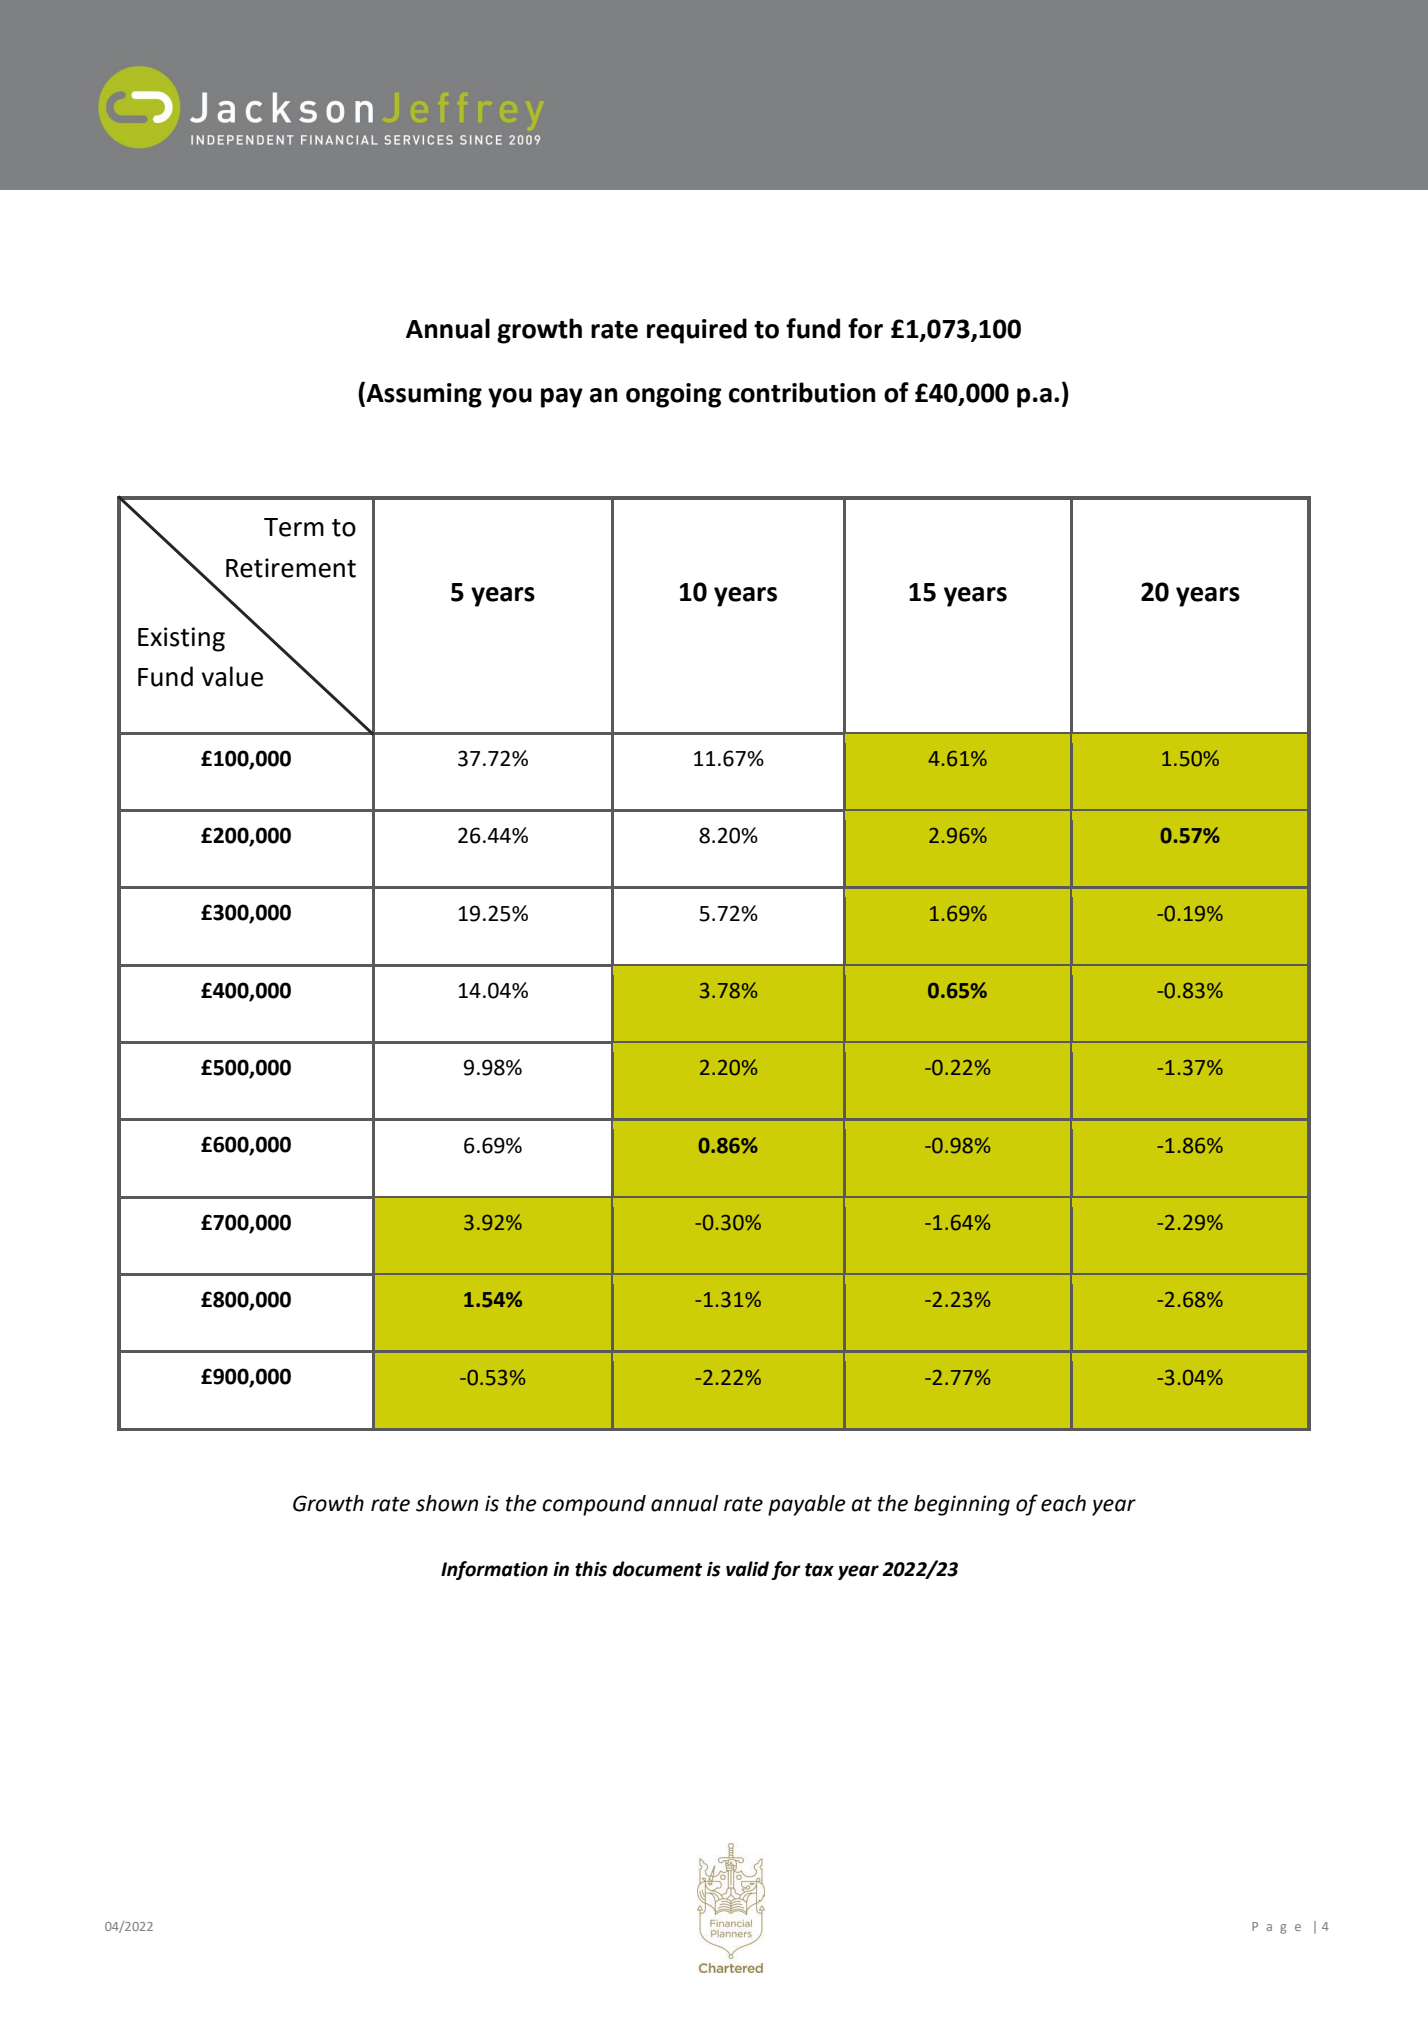 The height and width of the screenshot is (2019, 1428). I want to click on required, so click(697, 331).
